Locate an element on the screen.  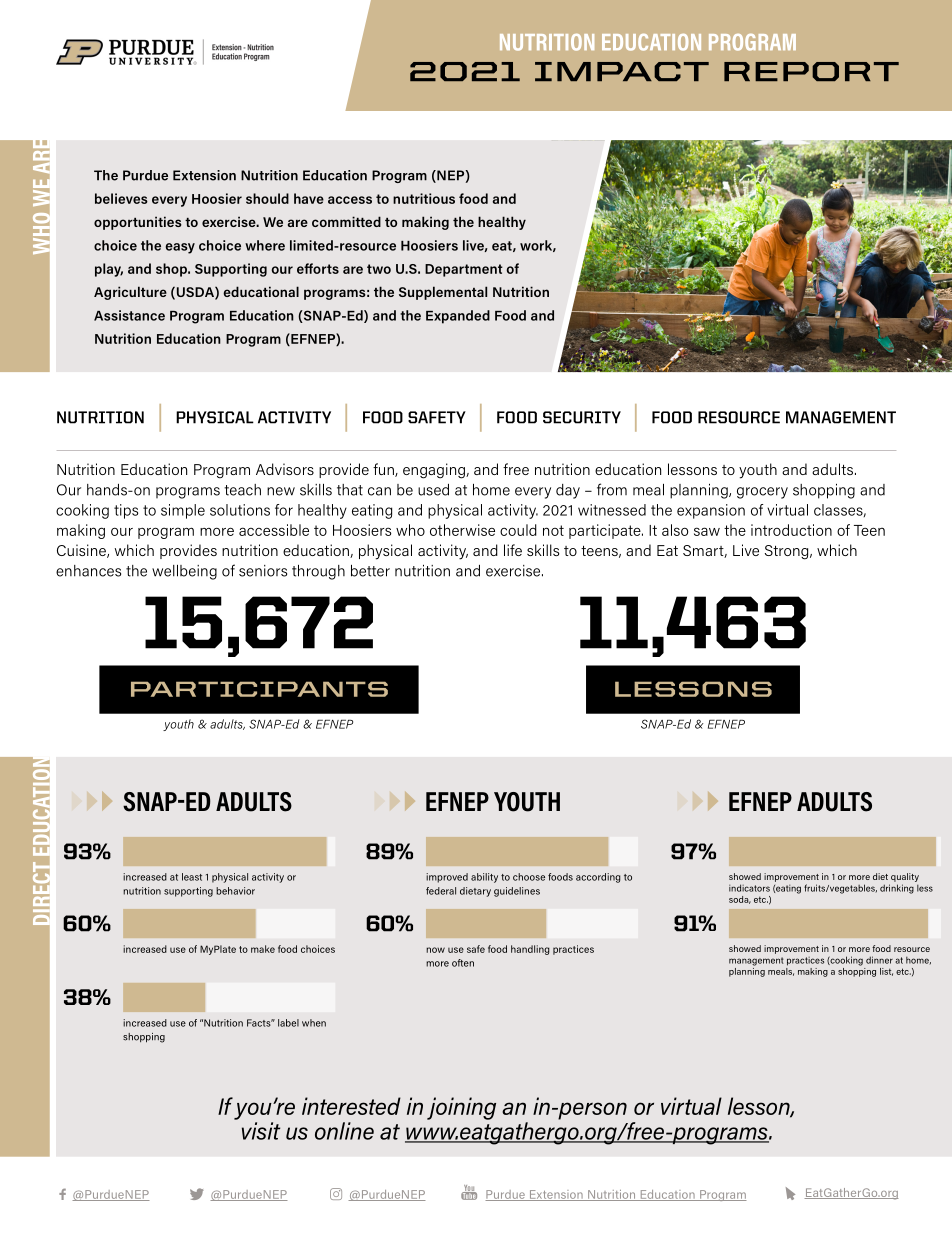
believes is located at coordinates (121, 198).
